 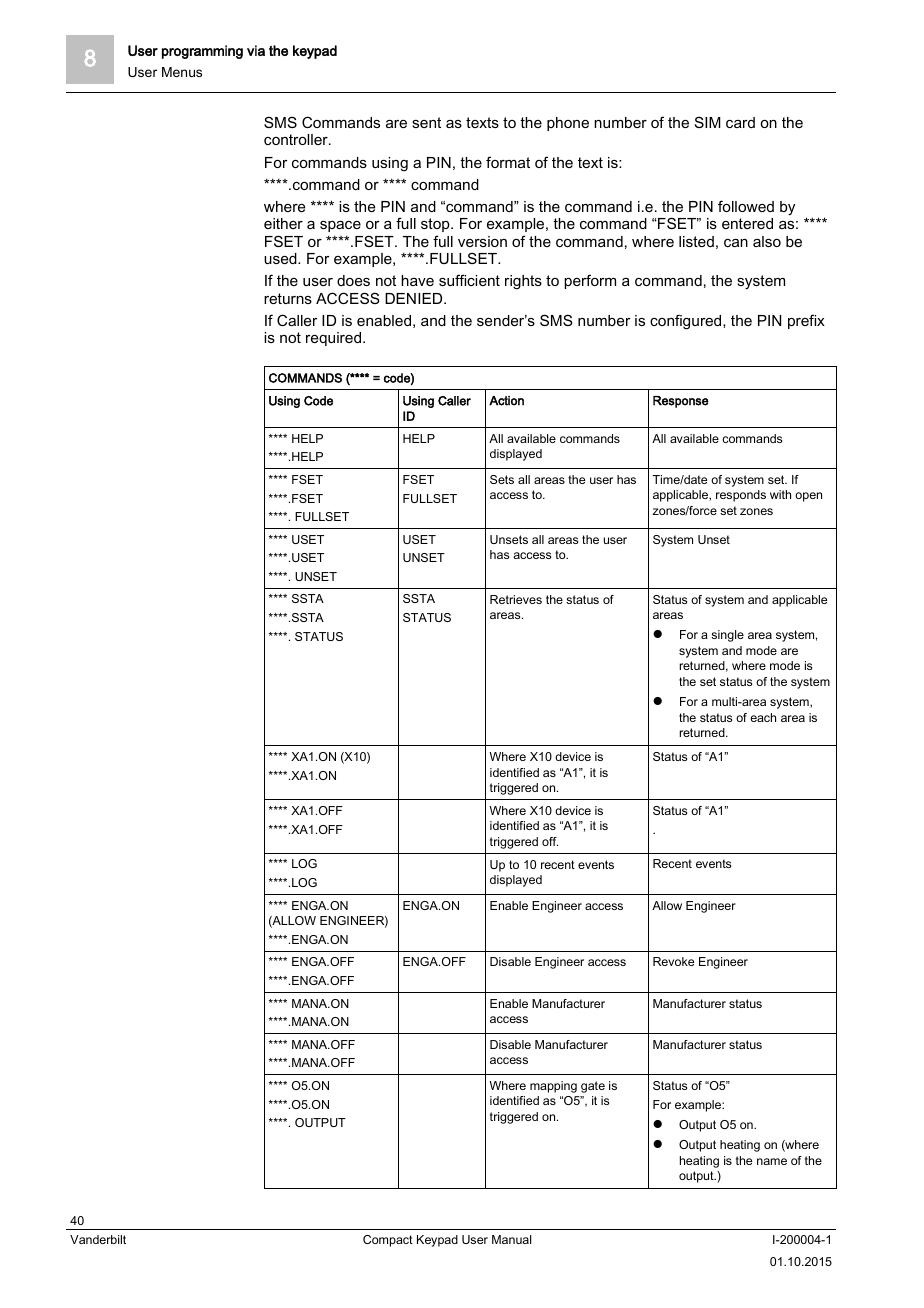 I want to click on sent, so click(x=426, y=122).
